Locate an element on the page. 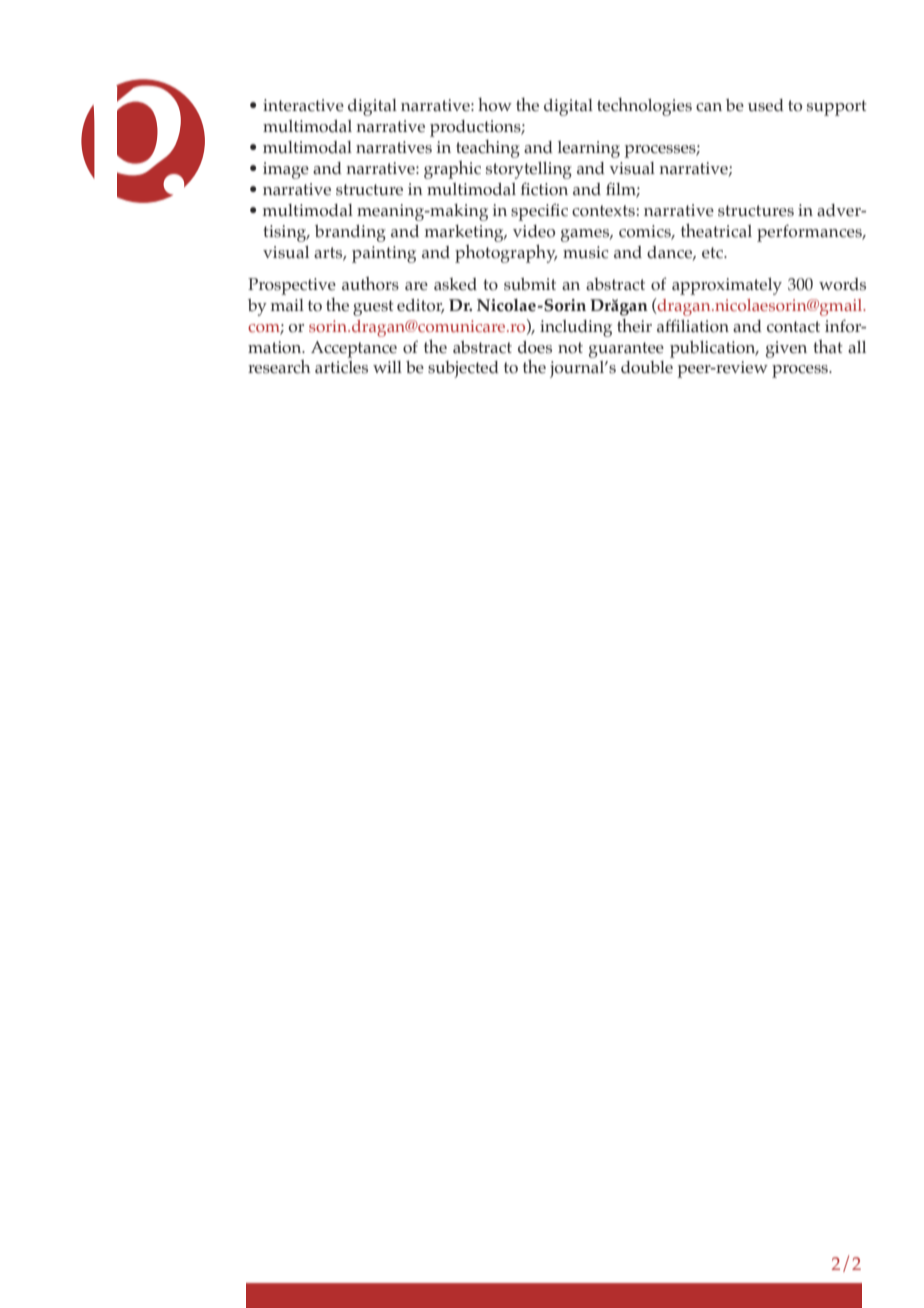 The image size is (924, 1308). used is located at coordinates (766, 105).
